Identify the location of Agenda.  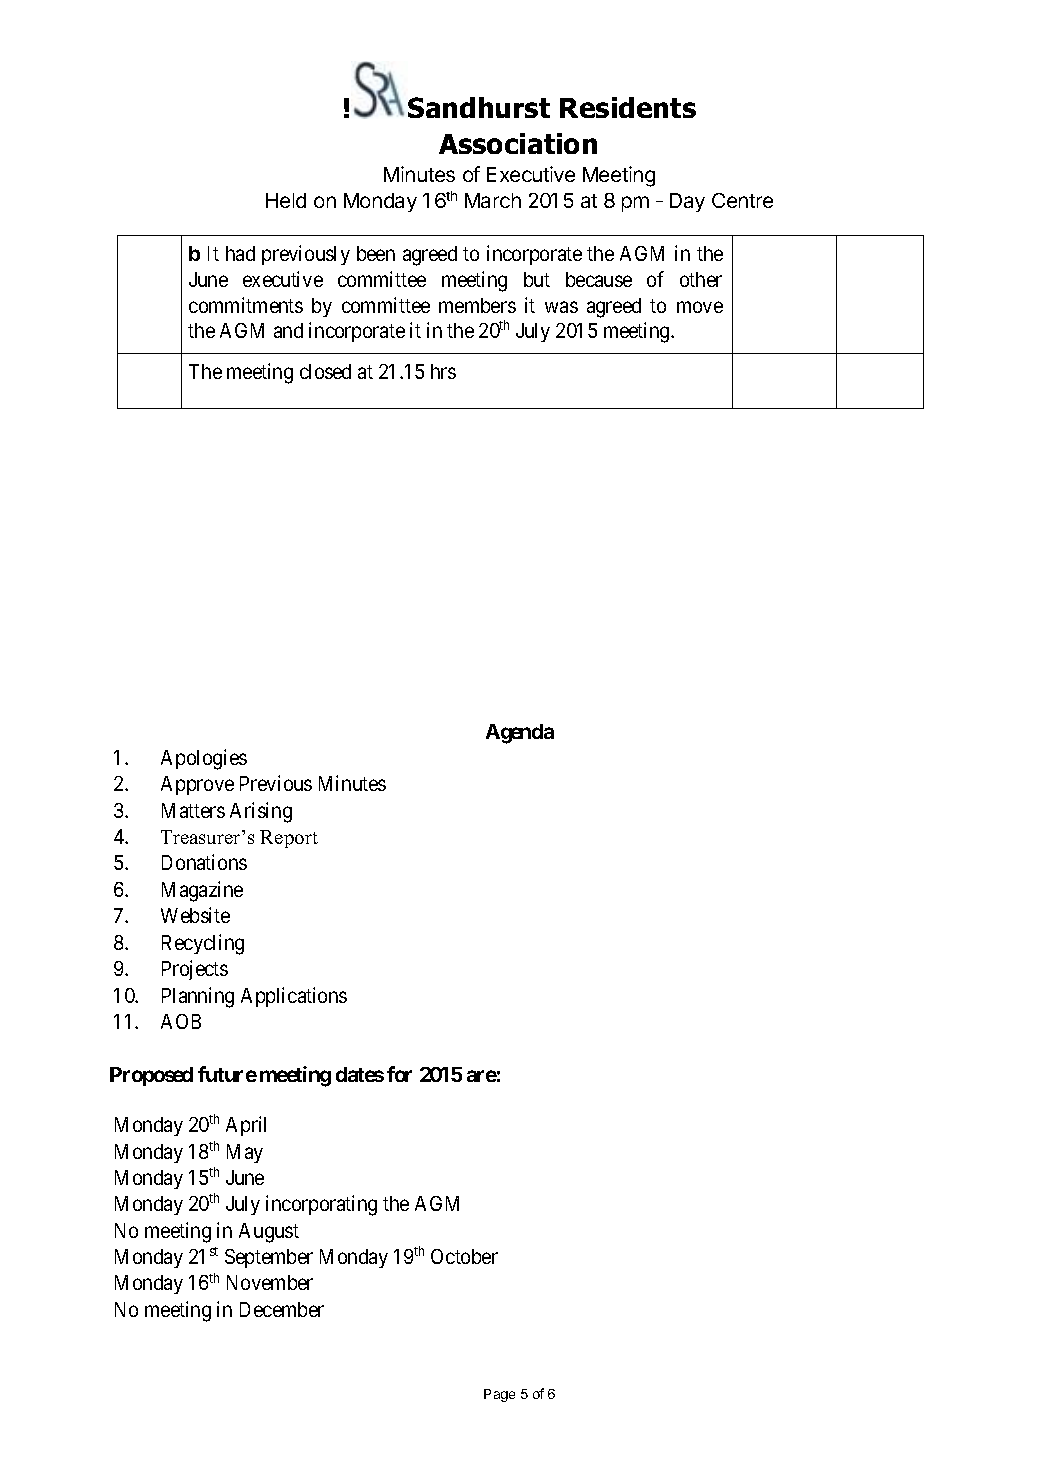
(520, 734).
